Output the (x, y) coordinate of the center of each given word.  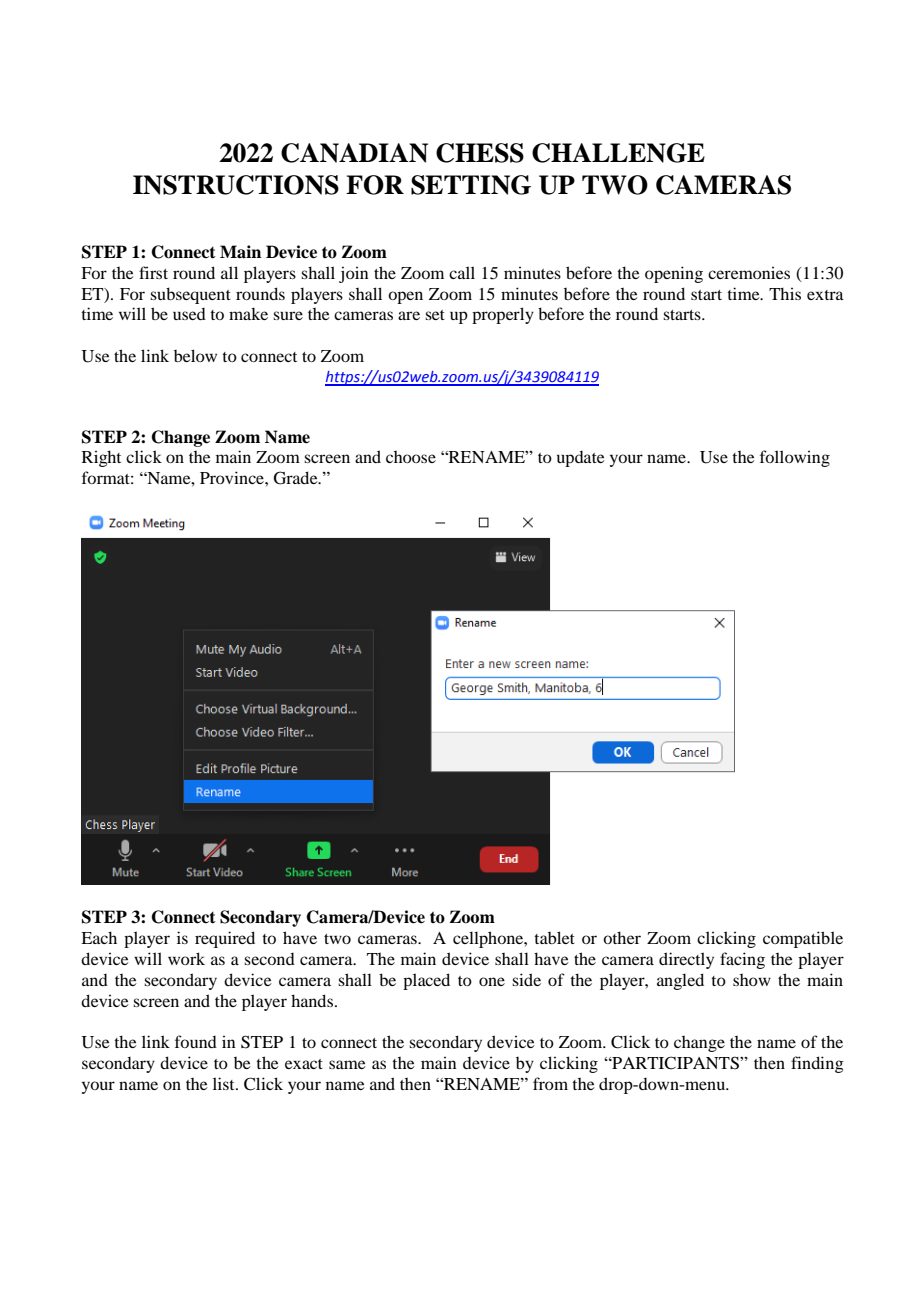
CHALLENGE (618, 153)
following (795, 458)
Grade (297, 478)
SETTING (471, 185)
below (195, 355)
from (550, 1083)
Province (233, 477)
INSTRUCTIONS (236, 185)
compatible (803, 939)
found (196, 1041)
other (622, 937)
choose (411, 457)
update (581, 459)
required (225, 939)
